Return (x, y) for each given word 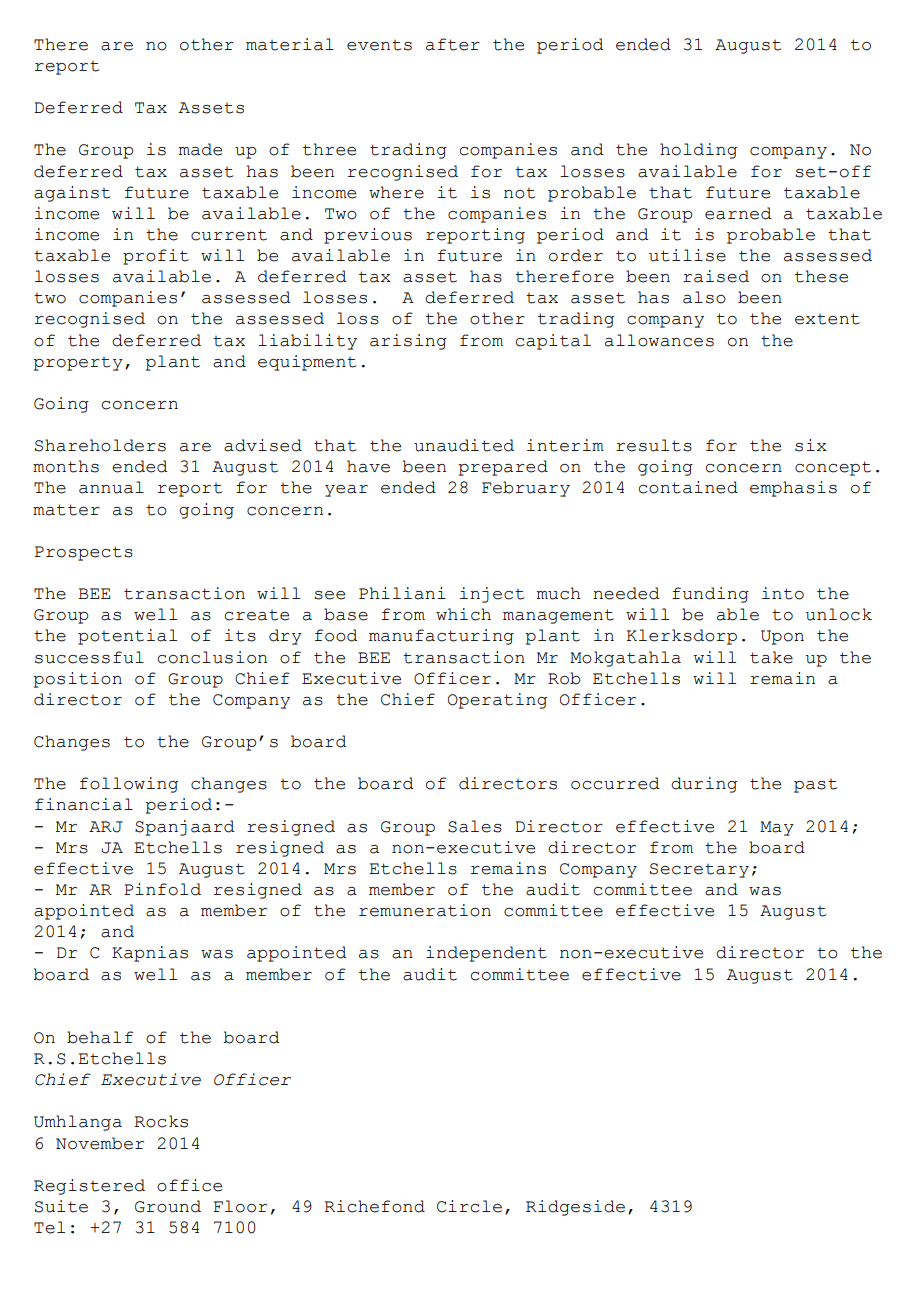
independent (486, 954)
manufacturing (441, 637)
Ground (168, 1206)
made (200, 149)
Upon (782, 637)
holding (698, 151)
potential (127, 637)
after (453, 44)
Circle (469, 1206)
